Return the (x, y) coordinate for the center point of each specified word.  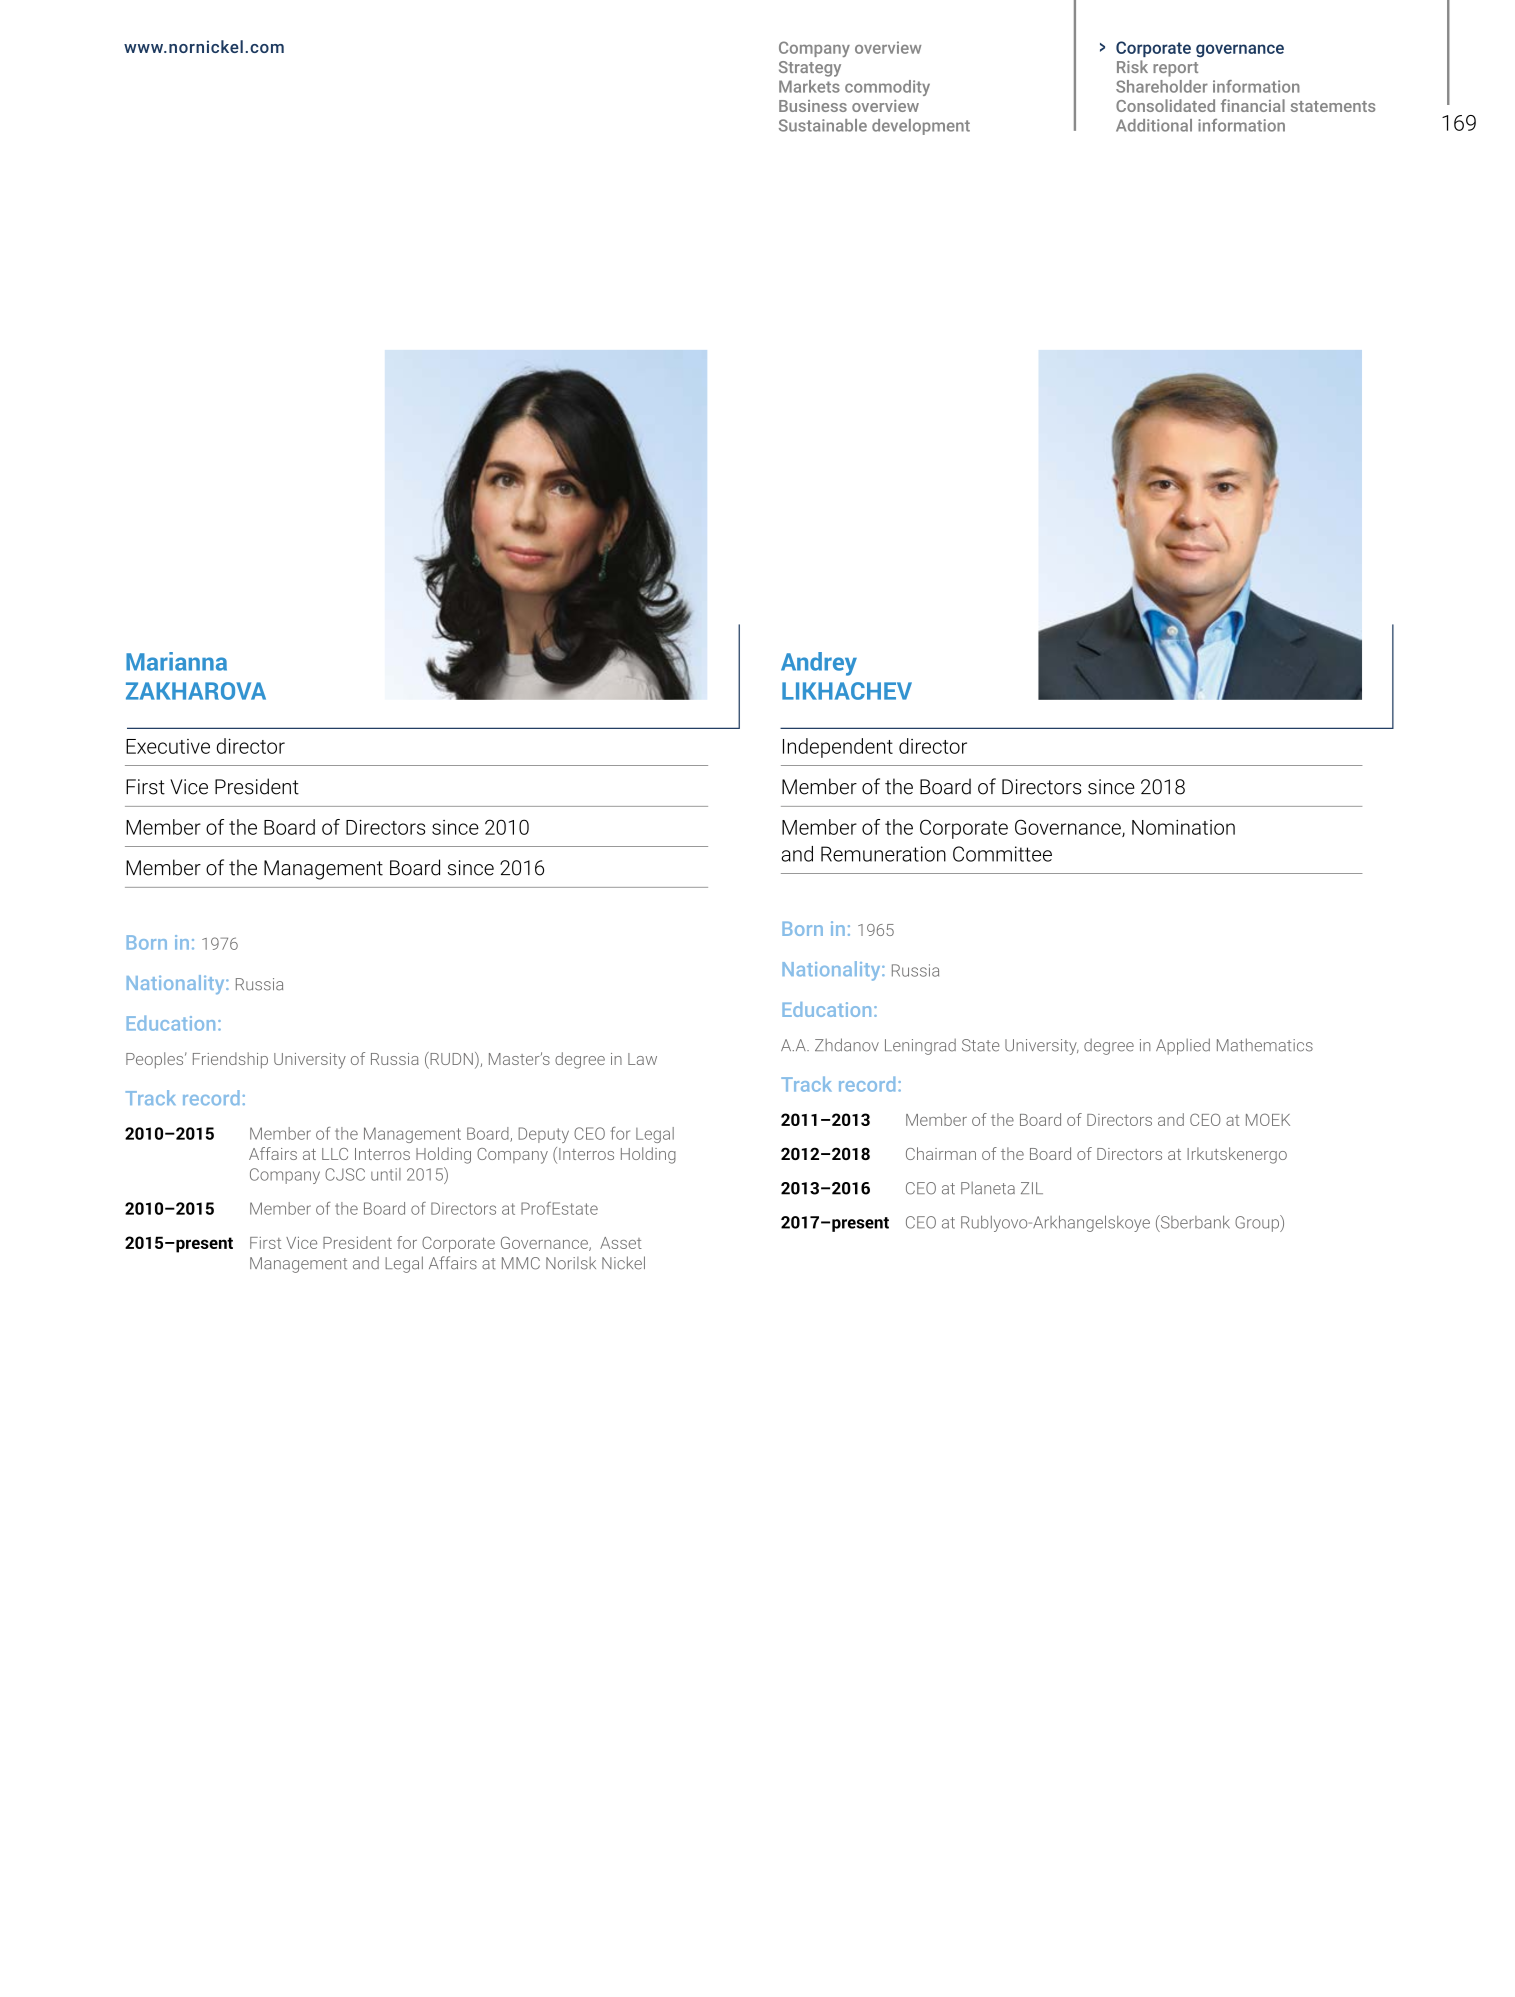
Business (813, 106)
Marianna (176, 661)
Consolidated (1165, 105)
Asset (621, 1243)
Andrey (819, 664)
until (386, 1174)
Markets (809, 86)
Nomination (1183, 827)
